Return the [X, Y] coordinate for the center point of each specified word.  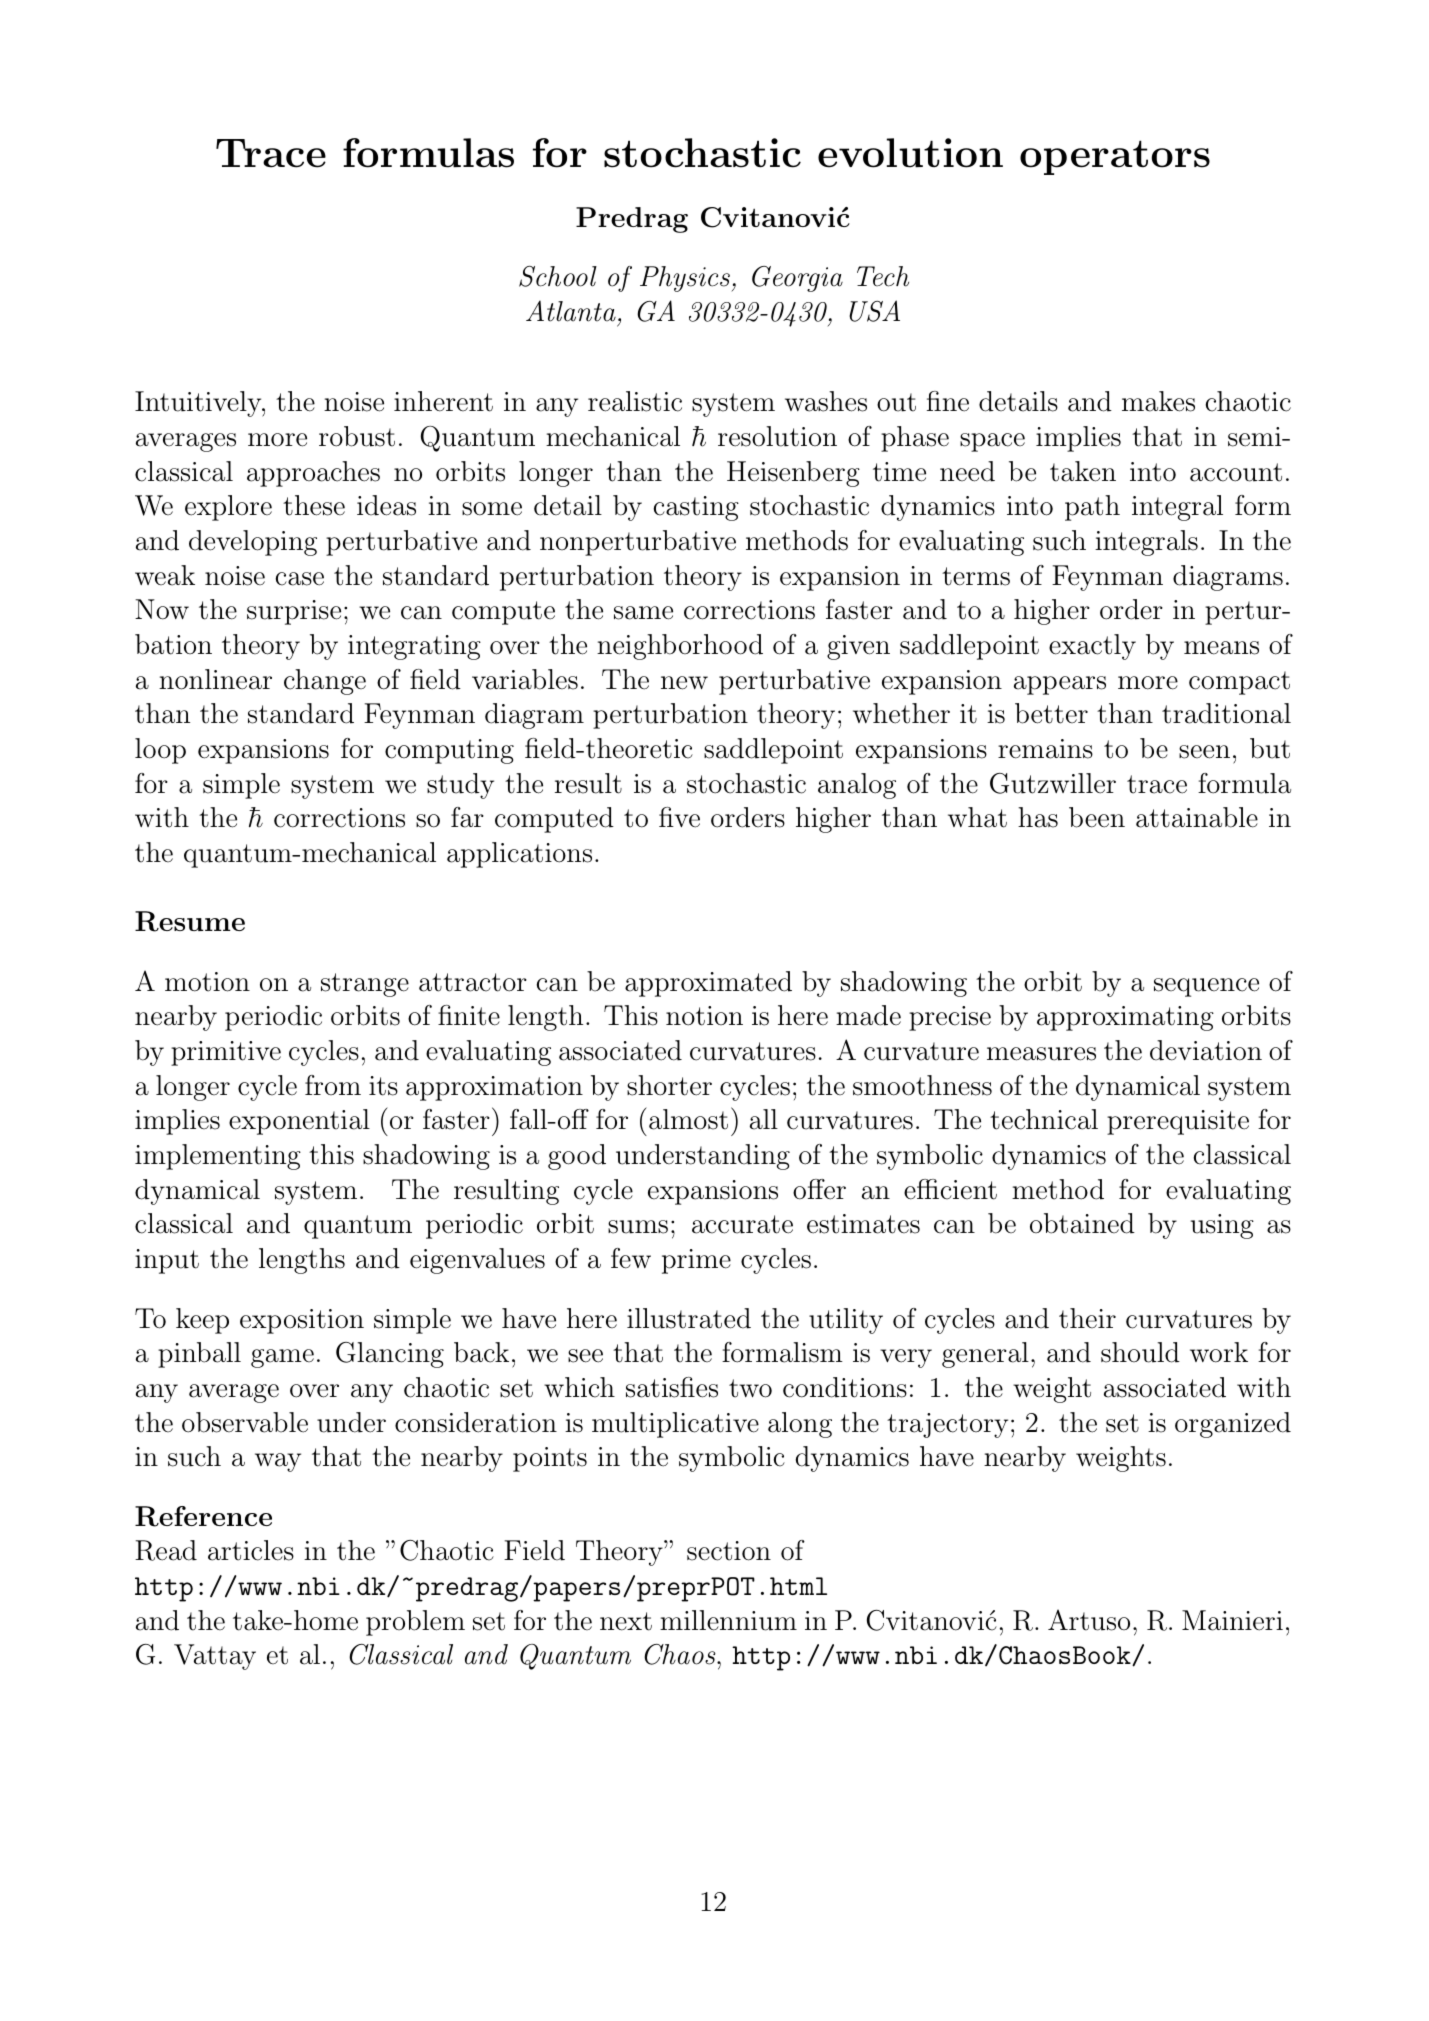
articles [251, 1550]
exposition [302, 1321]
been [1097, 817]
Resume [190, 921]
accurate [742, 1224]
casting [696, 508]
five [679, 817]
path [1092, 508]
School [558, 276]
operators [1115, 157]
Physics [686, 279]
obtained [1082, 1223]
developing [253, 543]
